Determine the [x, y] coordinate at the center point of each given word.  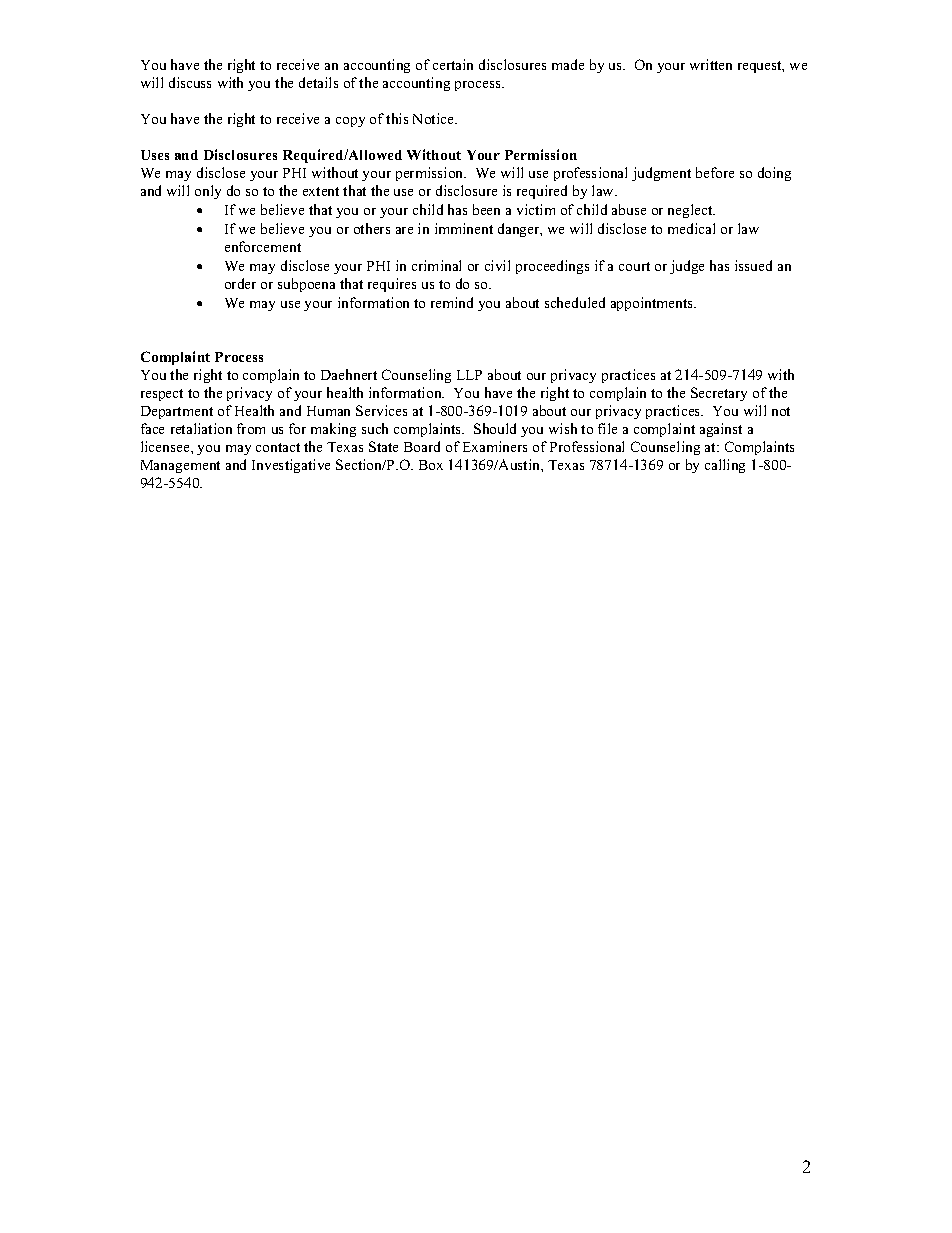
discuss [190, 82]
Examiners [495, 446]
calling [725, 466]
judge [687, 267]
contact [278, 447]
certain [453, 64]
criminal [436, 265]
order [240, 283]
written [711, 64]
